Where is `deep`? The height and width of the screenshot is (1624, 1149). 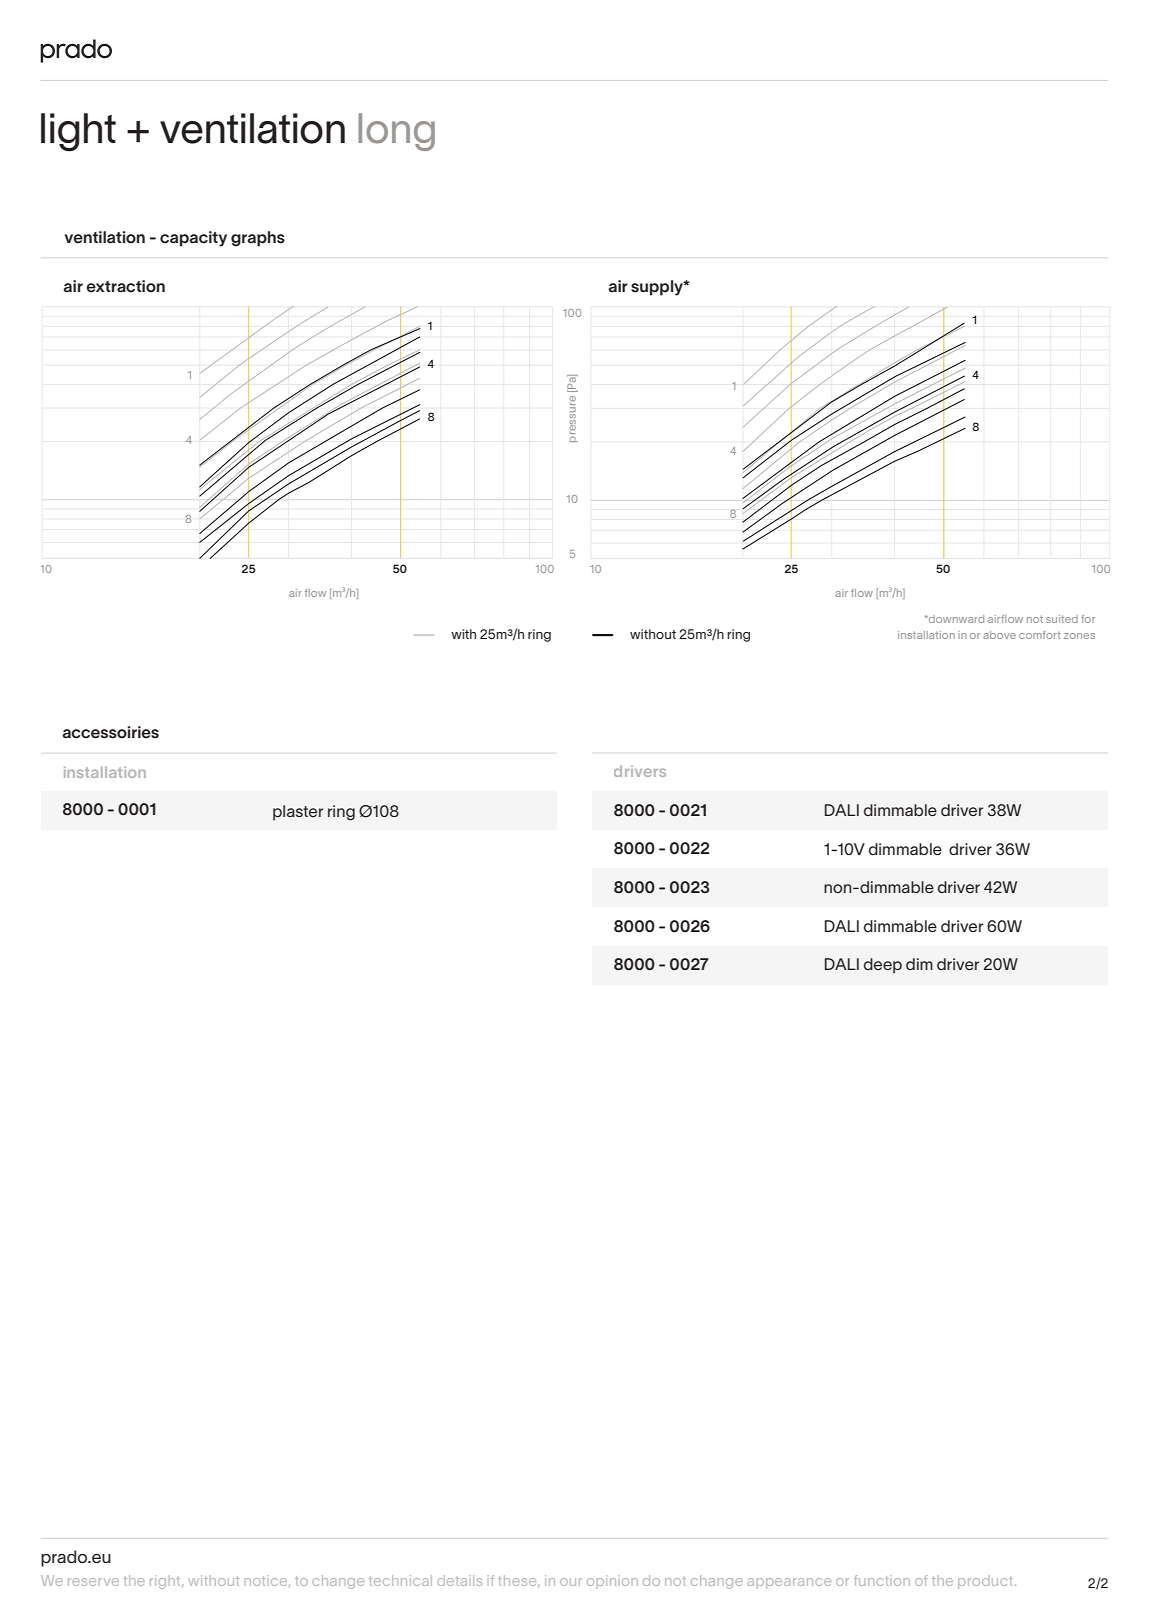 deep is located at coordinates (883, 966).
